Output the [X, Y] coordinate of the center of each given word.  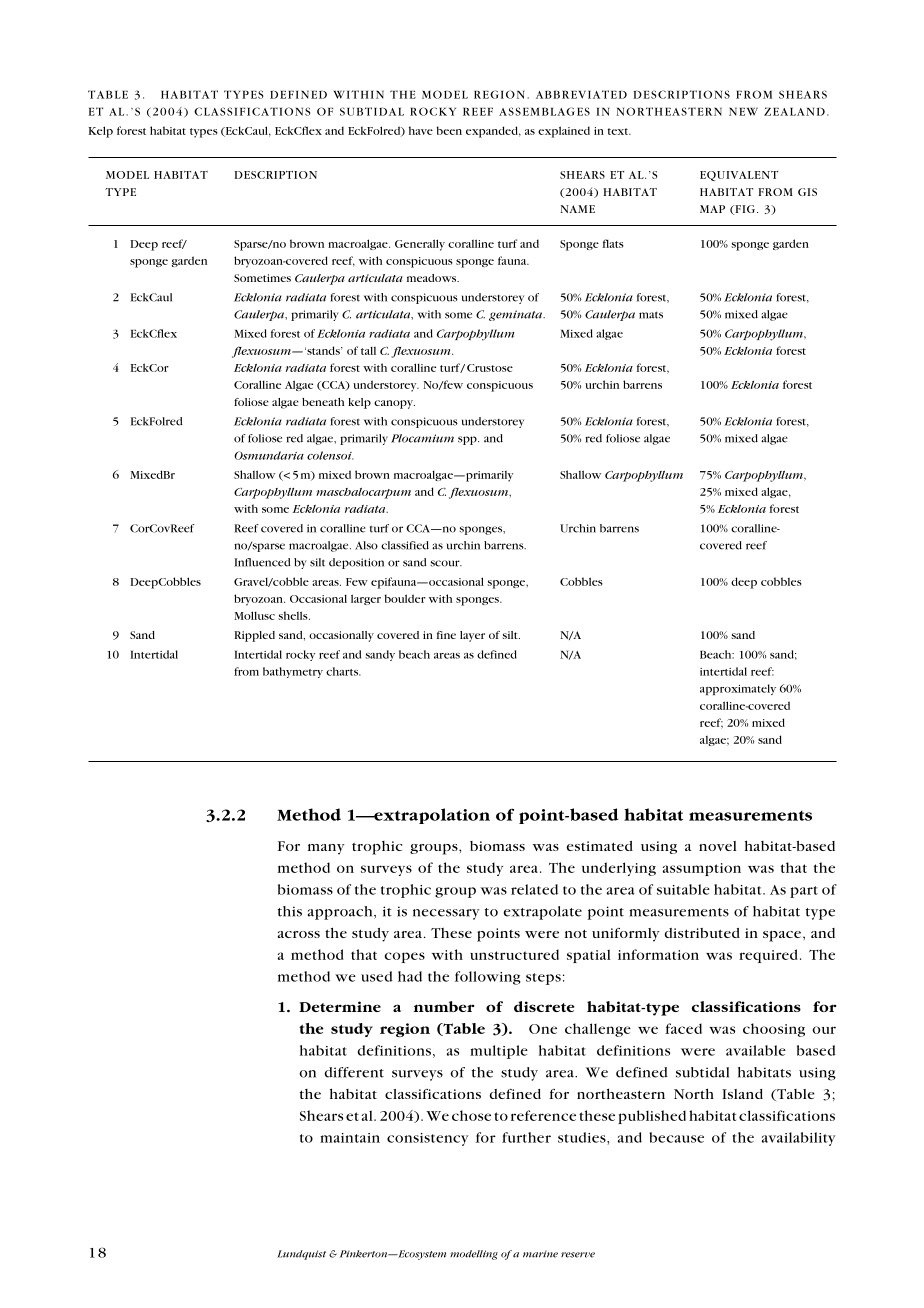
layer [472, 636]
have [421, 130]
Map [712, 209]
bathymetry [293, 672]
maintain [350, 1138]
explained [564, 132]
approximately [738, 689]
